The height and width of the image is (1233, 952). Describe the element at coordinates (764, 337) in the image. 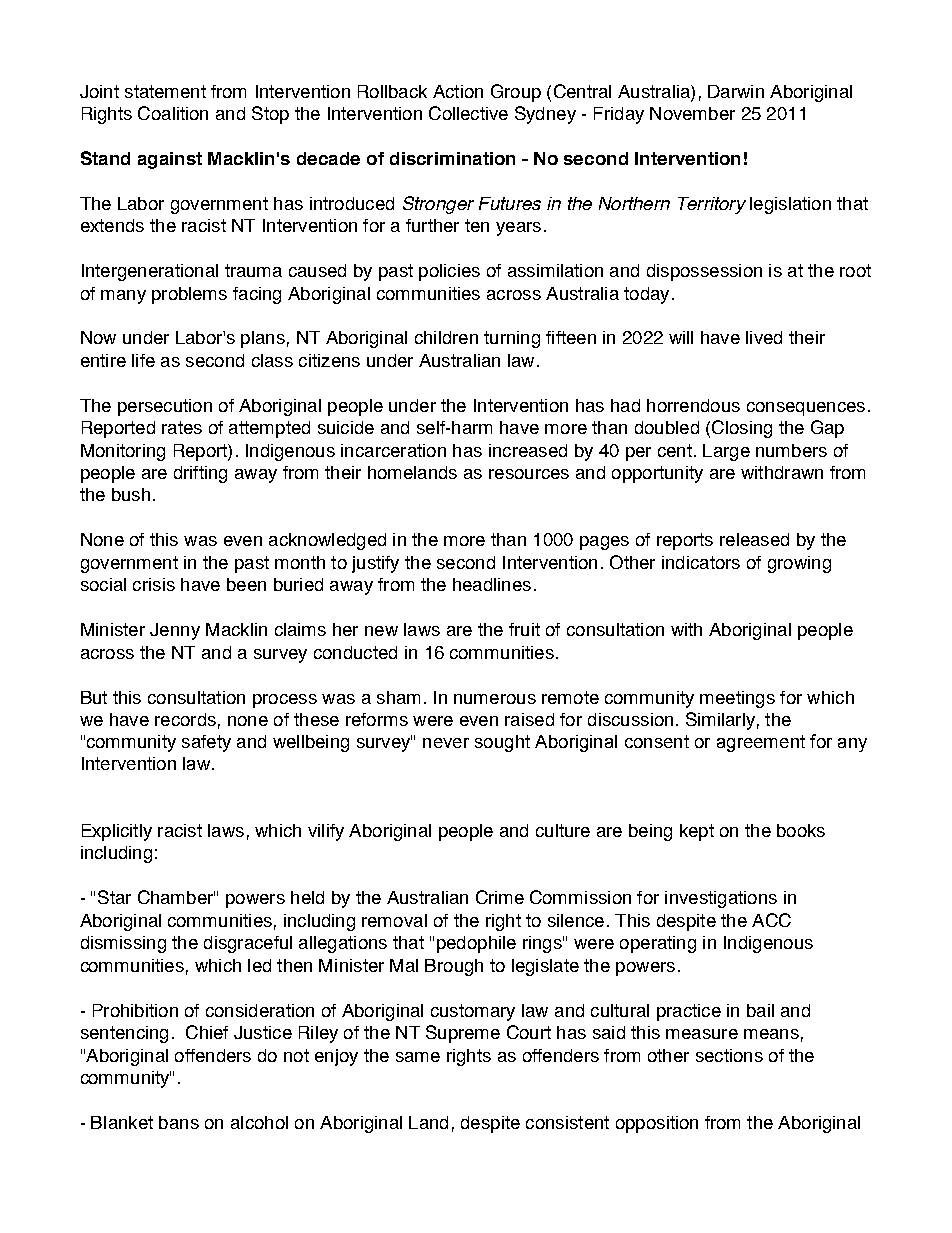

I see `lived` at that location.
